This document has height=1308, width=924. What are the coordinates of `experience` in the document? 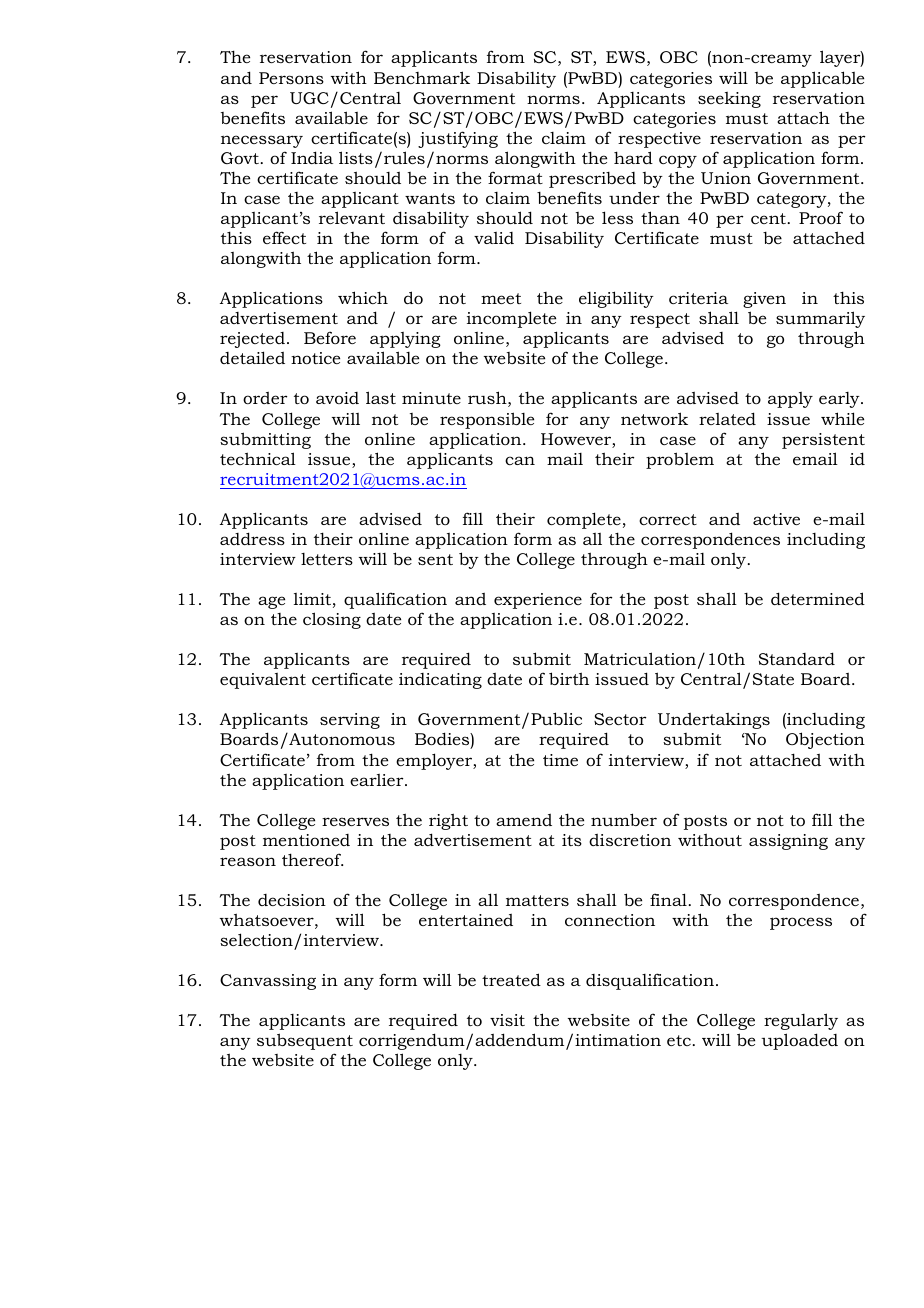 It's located at (538, 601).
